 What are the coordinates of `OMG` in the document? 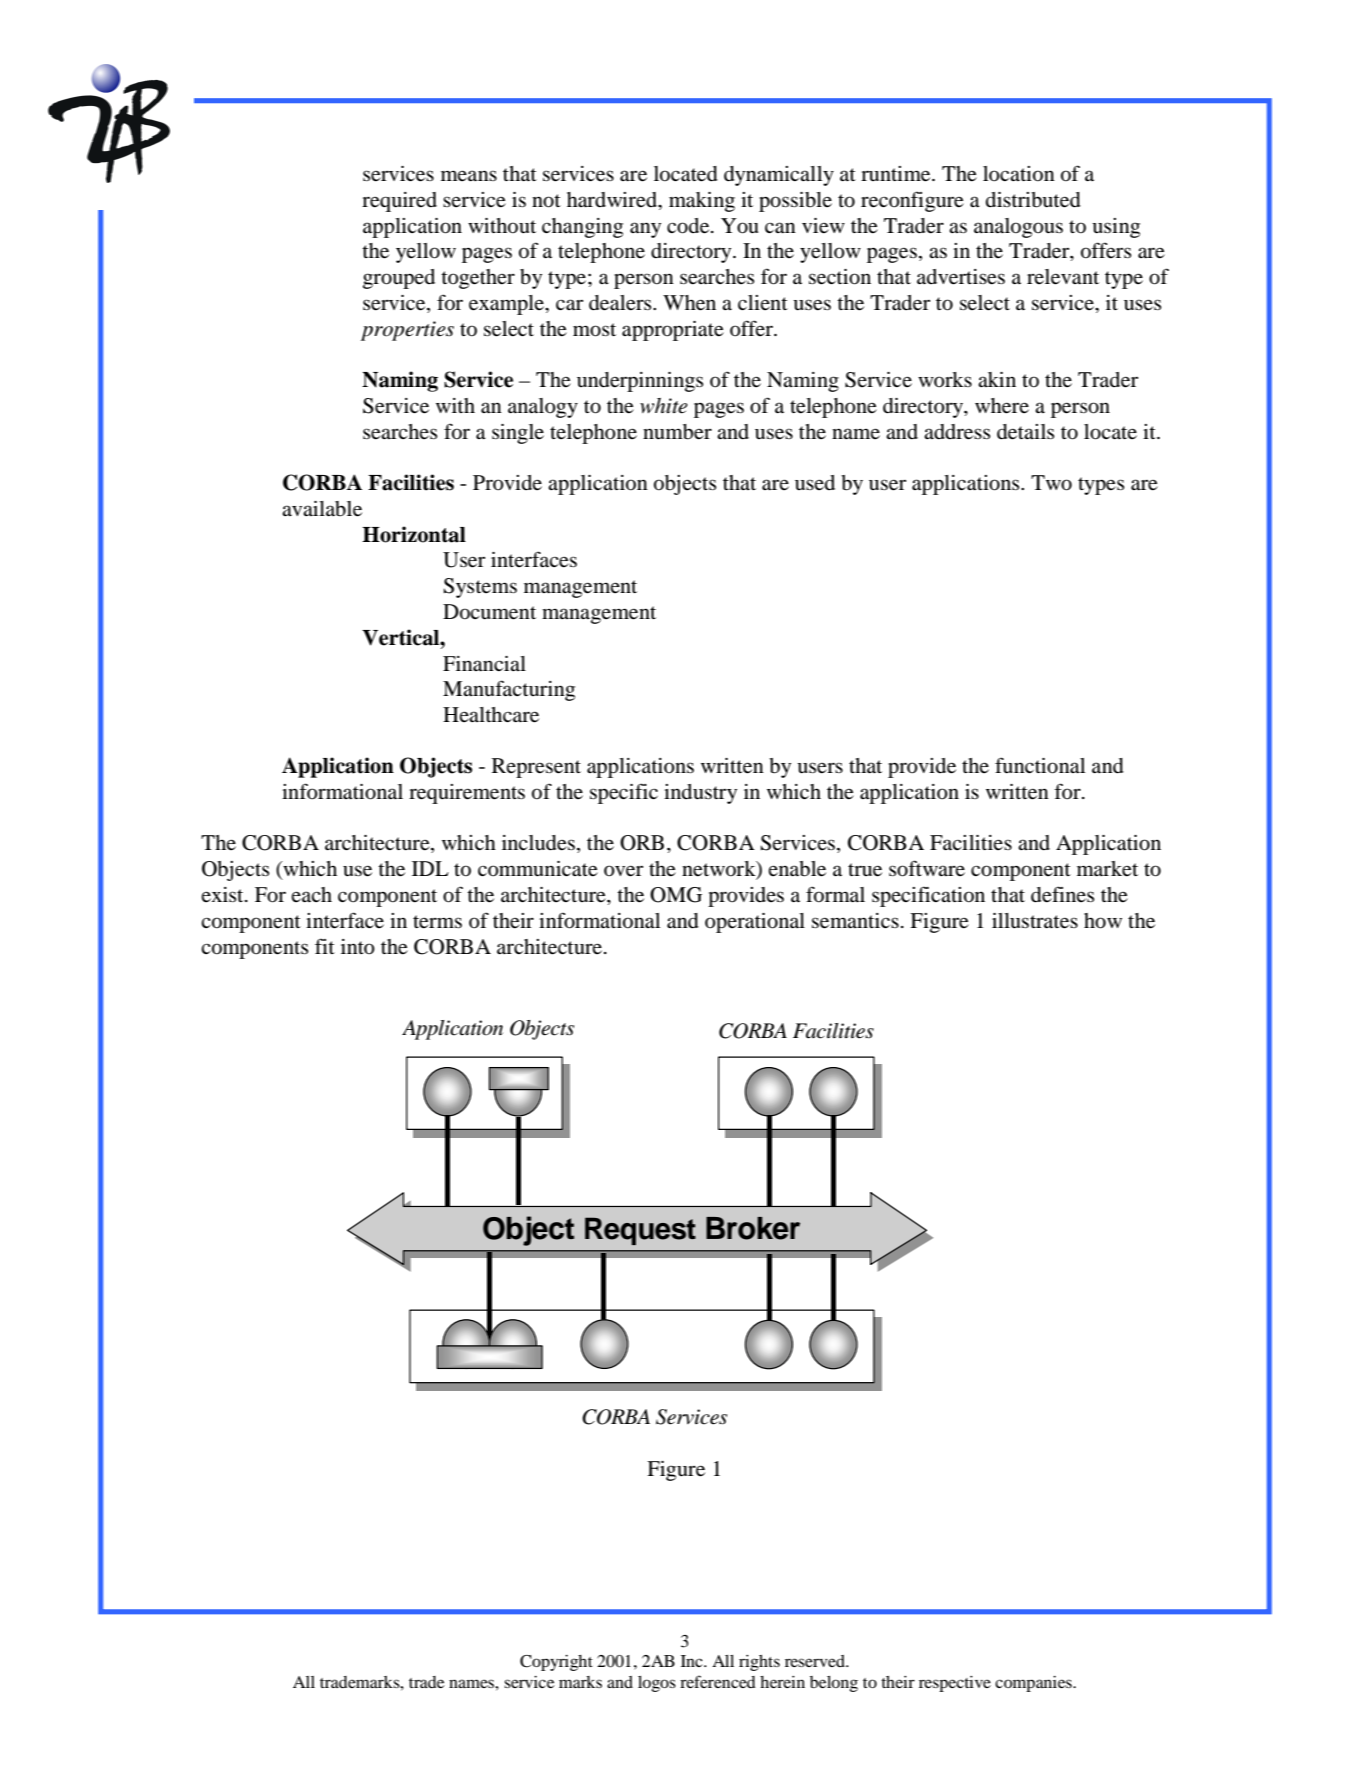 It's located at (676, 895).
